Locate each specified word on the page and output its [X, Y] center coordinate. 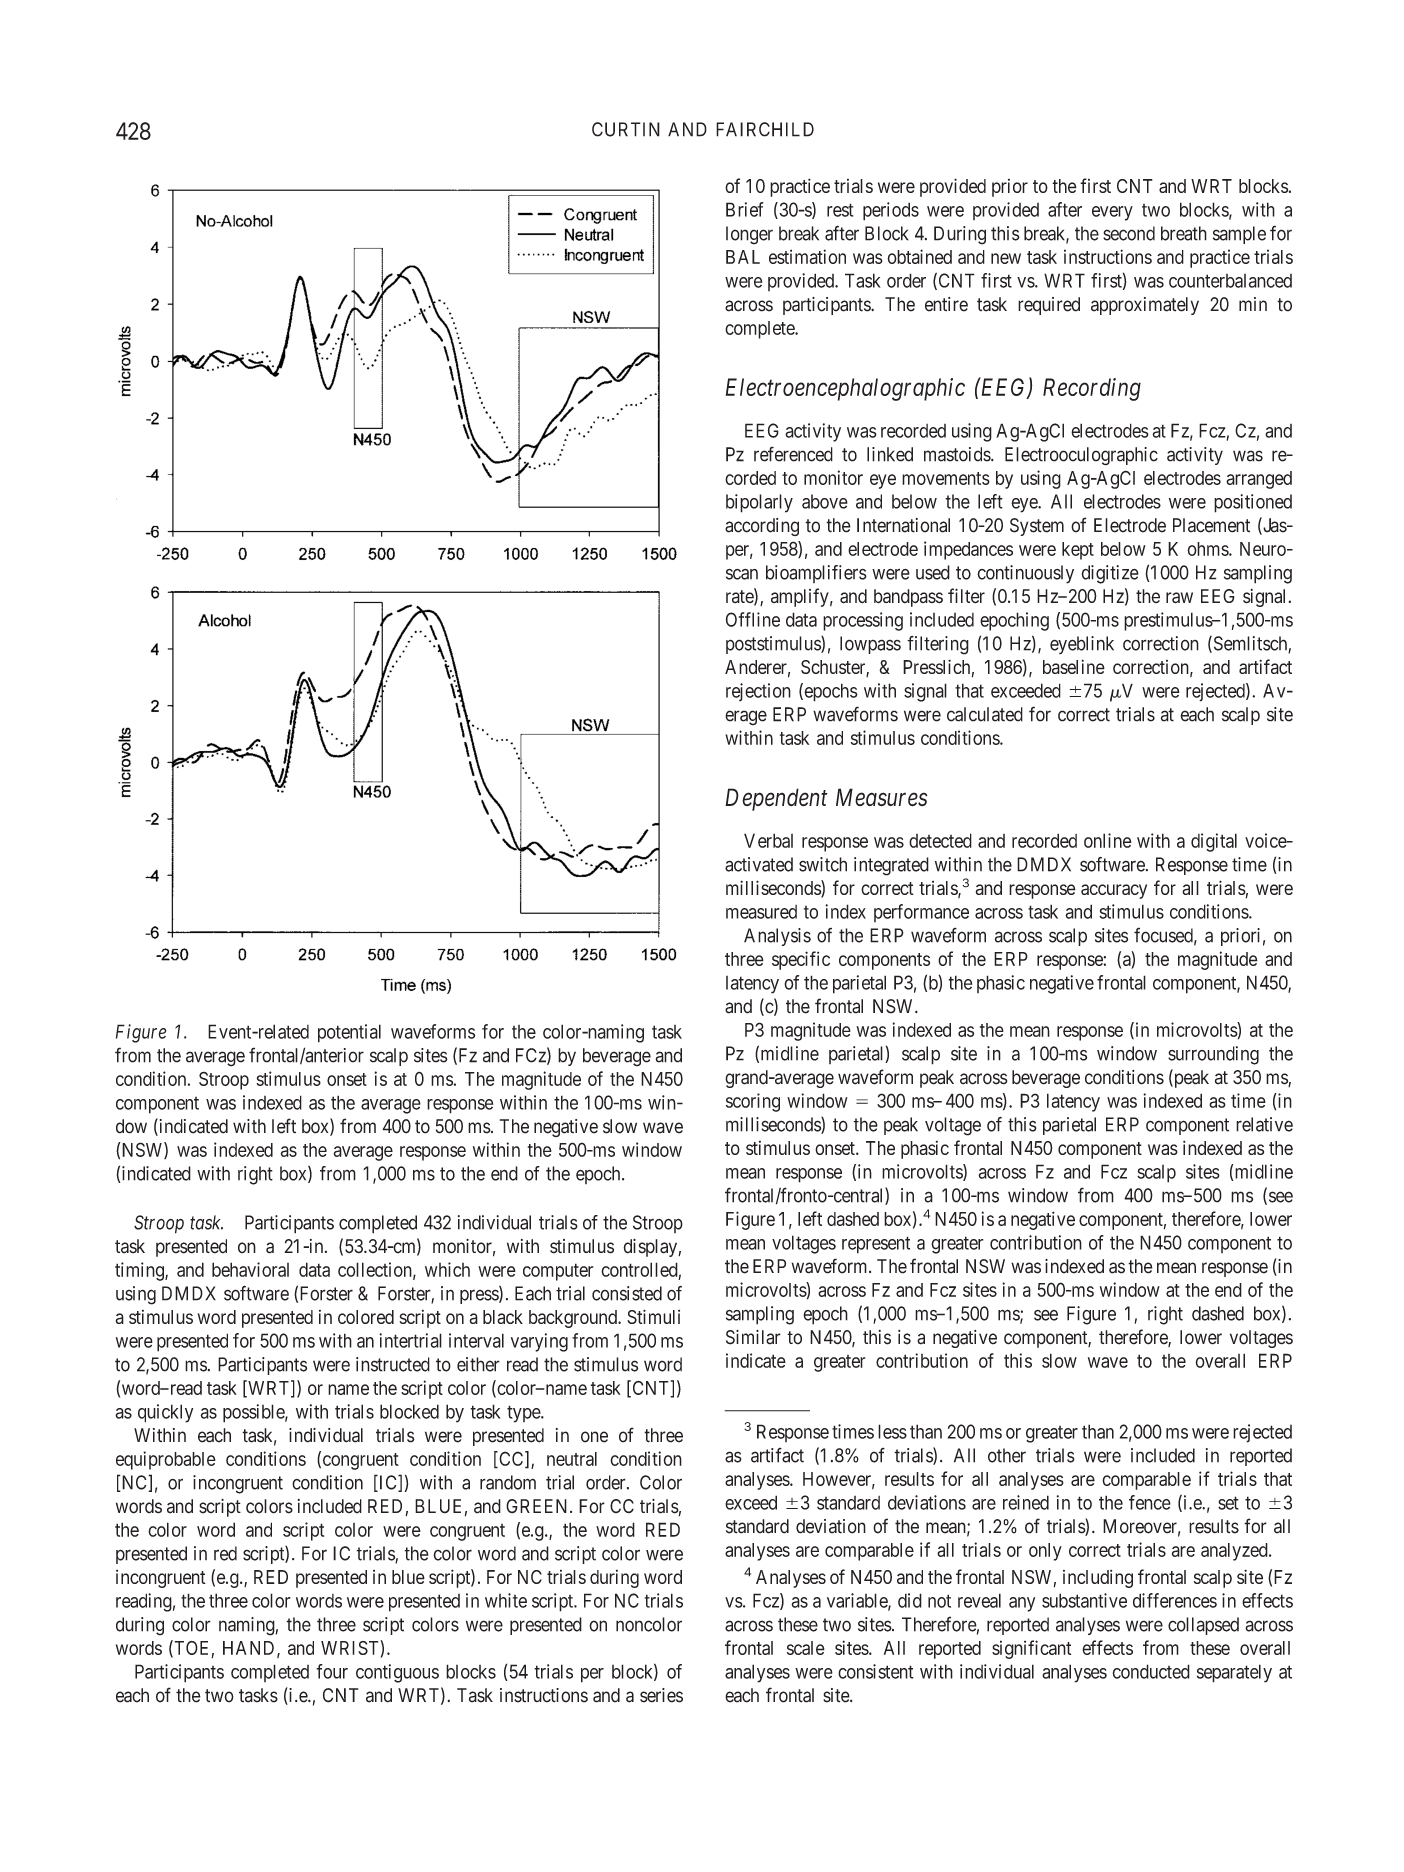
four [332, 1671]
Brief [745, 209]
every [1112, 213]
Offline [753, 619]
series [661, 1695]
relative [1264, 1124]
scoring [753, 1102]
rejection [758, 692]
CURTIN [626, 129]
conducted [1151, 1671]
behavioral [250, 1269]
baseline [1074, 666]
